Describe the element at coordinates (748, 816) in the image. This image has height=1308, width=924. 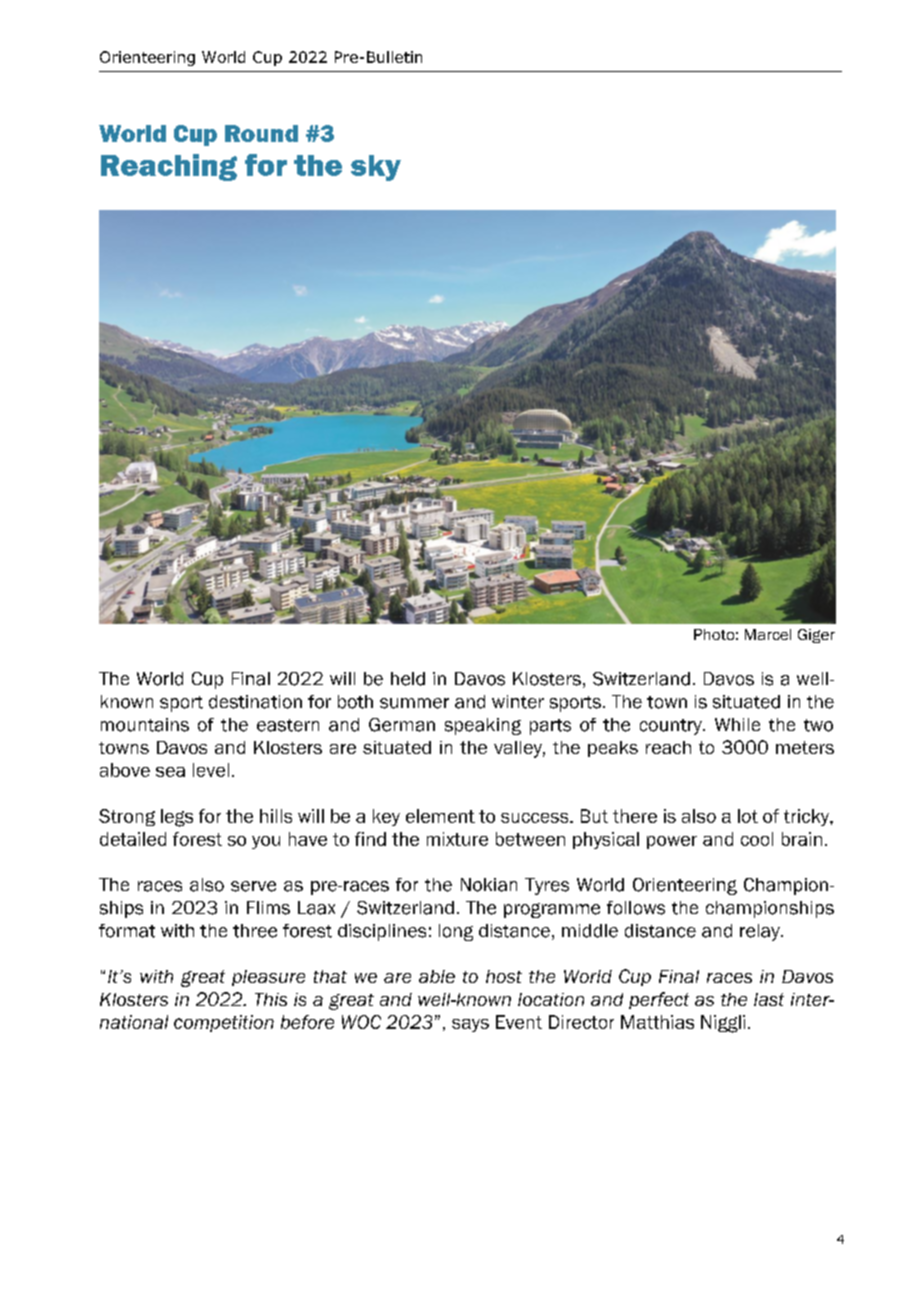
I see `lot` at that location.
